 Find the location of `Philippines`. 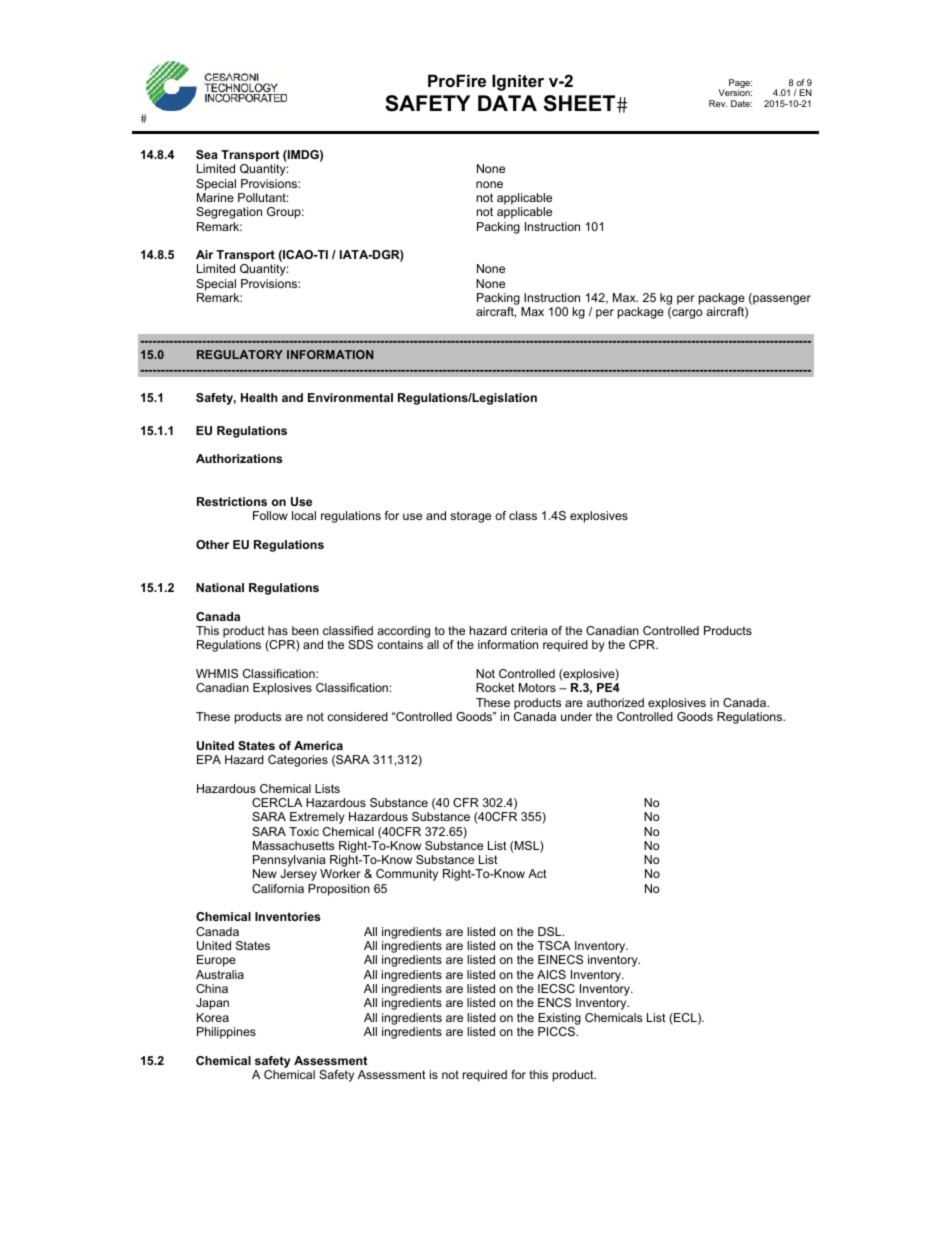

Philippines is located at coordinates (226, 1033).
